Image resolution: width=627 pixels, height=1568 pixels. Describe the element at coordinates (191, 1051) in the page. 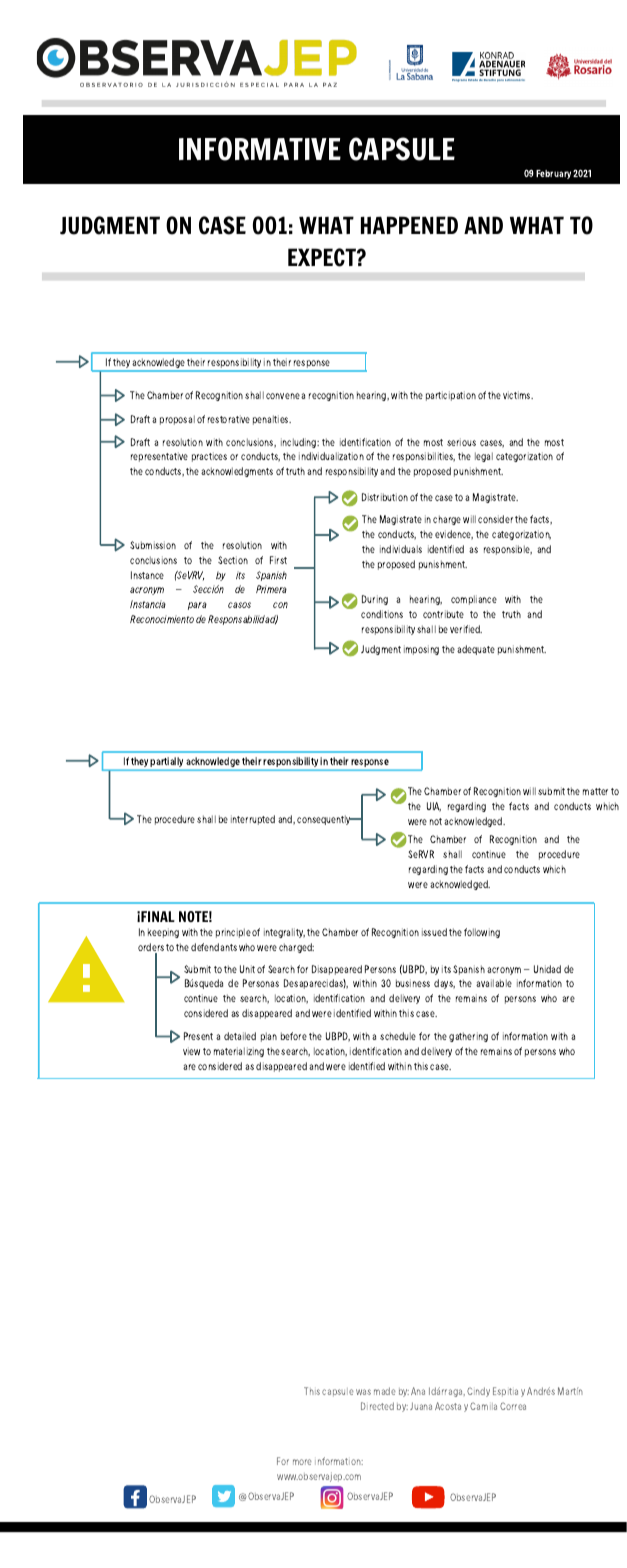

I see `view` at that location.
